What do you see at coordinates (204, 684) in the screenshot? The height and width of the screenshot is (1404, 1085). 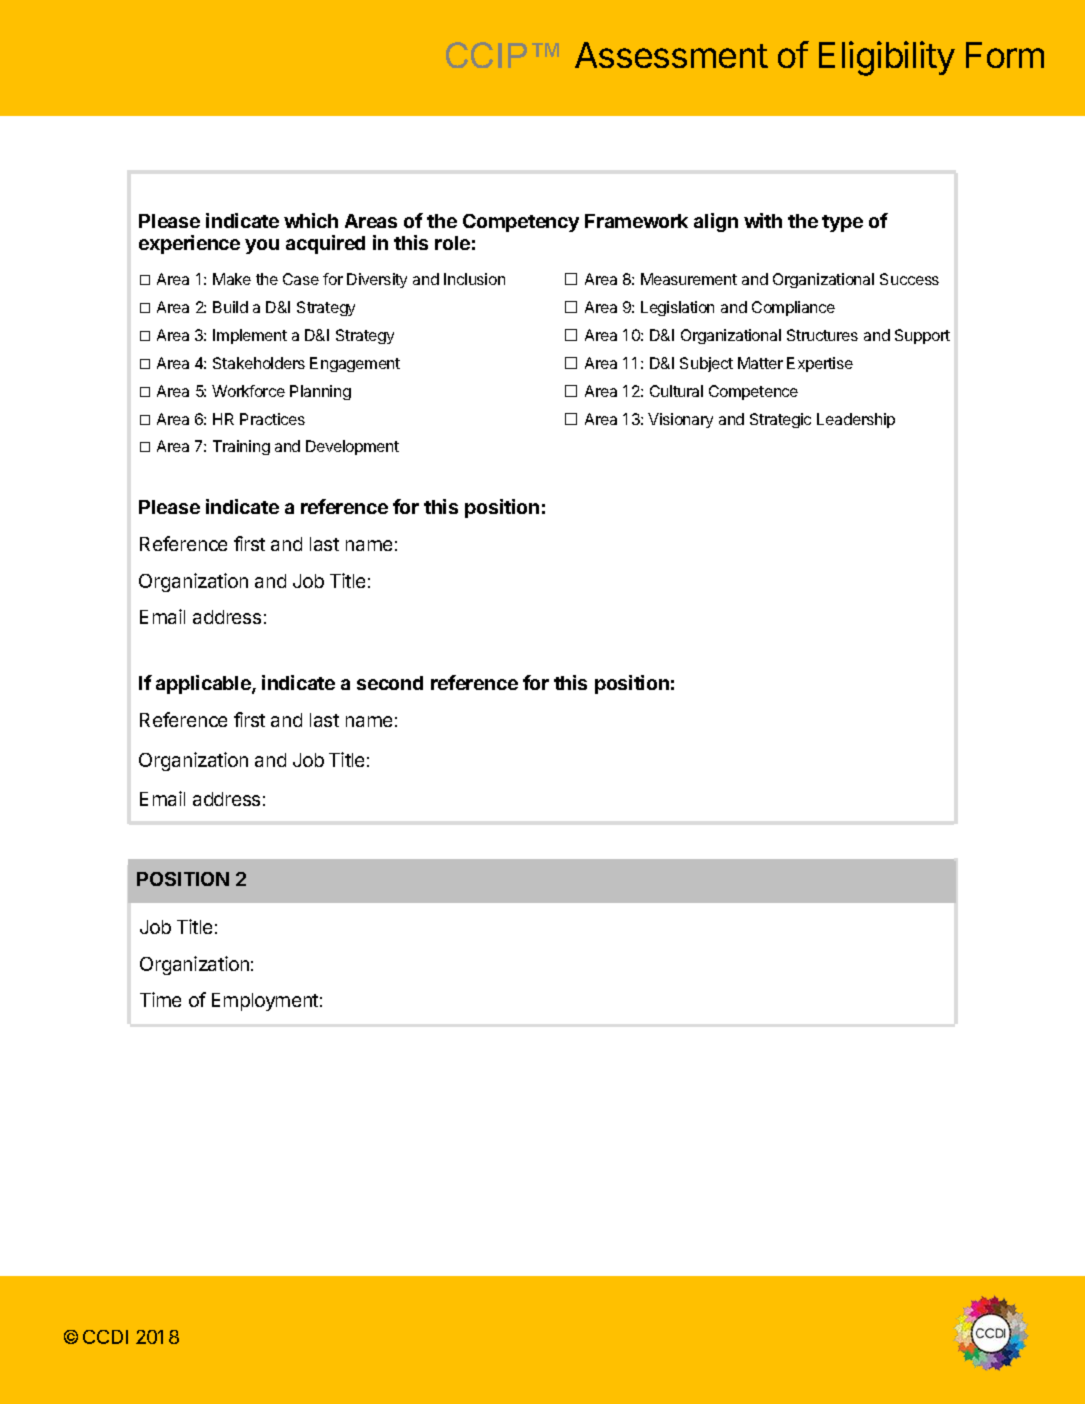 I see `applicable` at bounding box center [204, 684].
